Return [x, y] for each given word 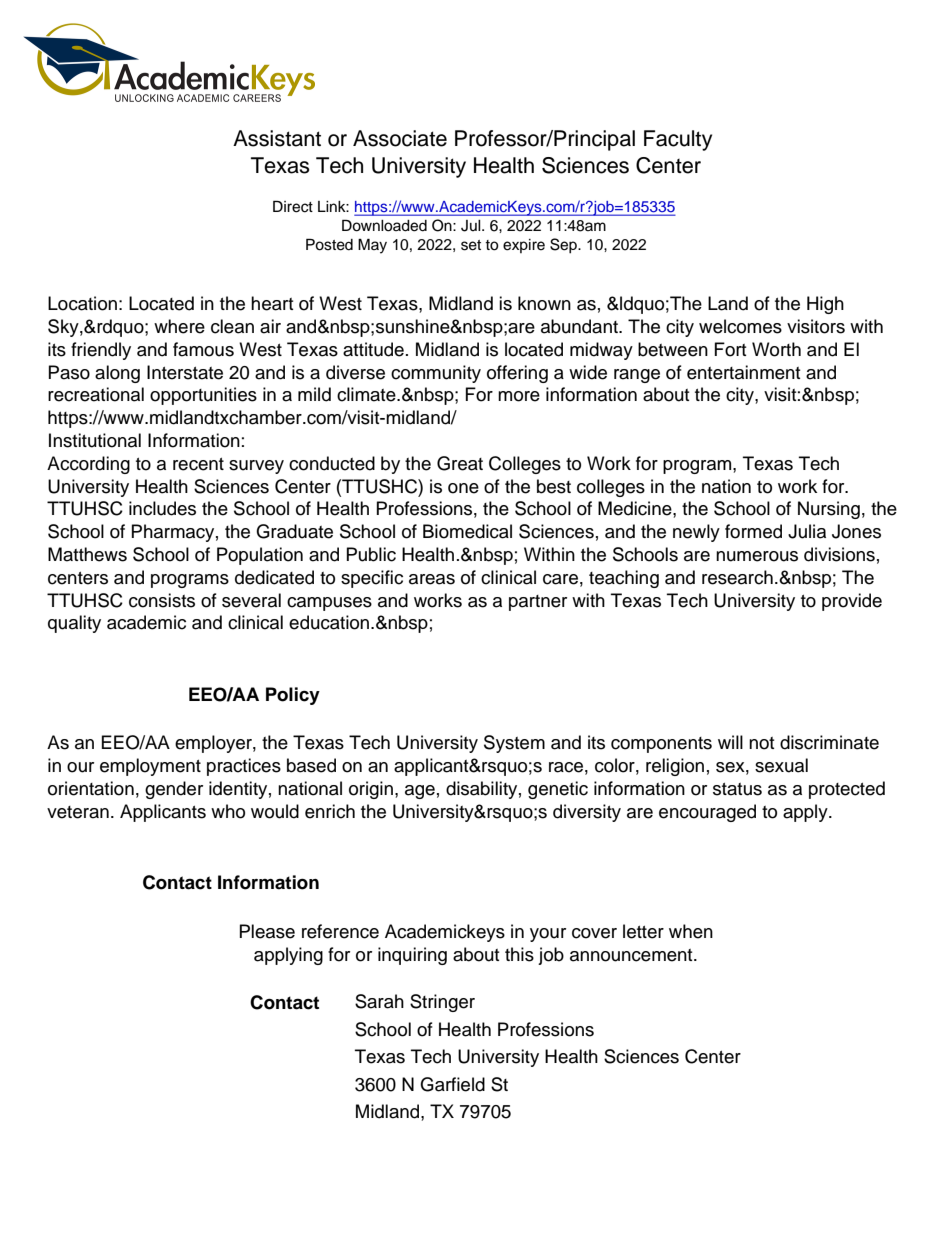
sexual [781, 765]
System [514, 744]
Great [460, 463]
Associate [400, 138]
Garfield [452, 1084]
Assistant [277, 138]
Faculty [678, 140]
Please [267, 931]
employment [150, 767]
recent [198, 464]
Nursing [829, 510]
